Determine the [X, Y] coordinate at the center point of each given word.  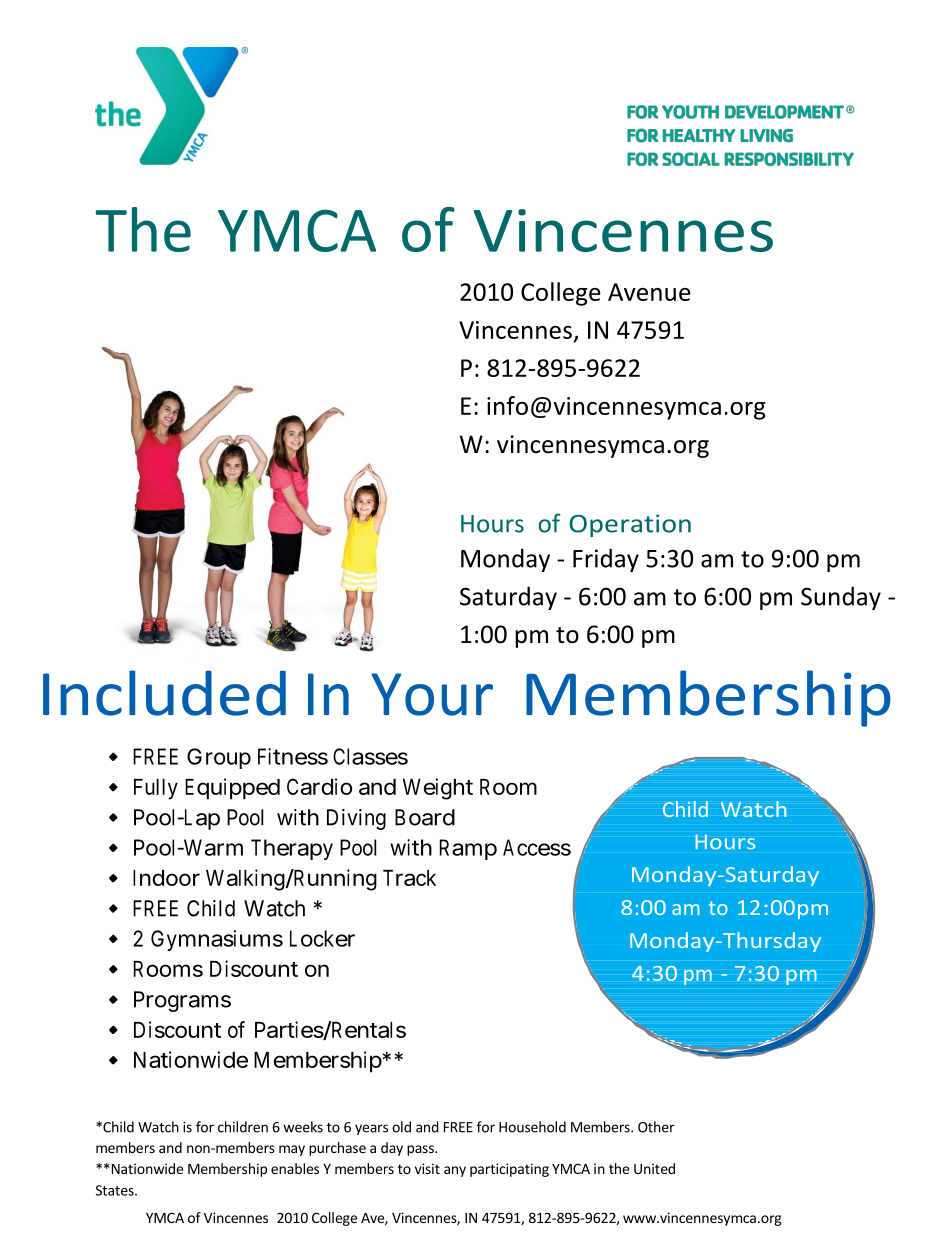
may [292, 1150]
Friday [606, 560]
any [455, 1171]
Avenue [649, 292]
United [654, 1168]
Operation [630, 525]
